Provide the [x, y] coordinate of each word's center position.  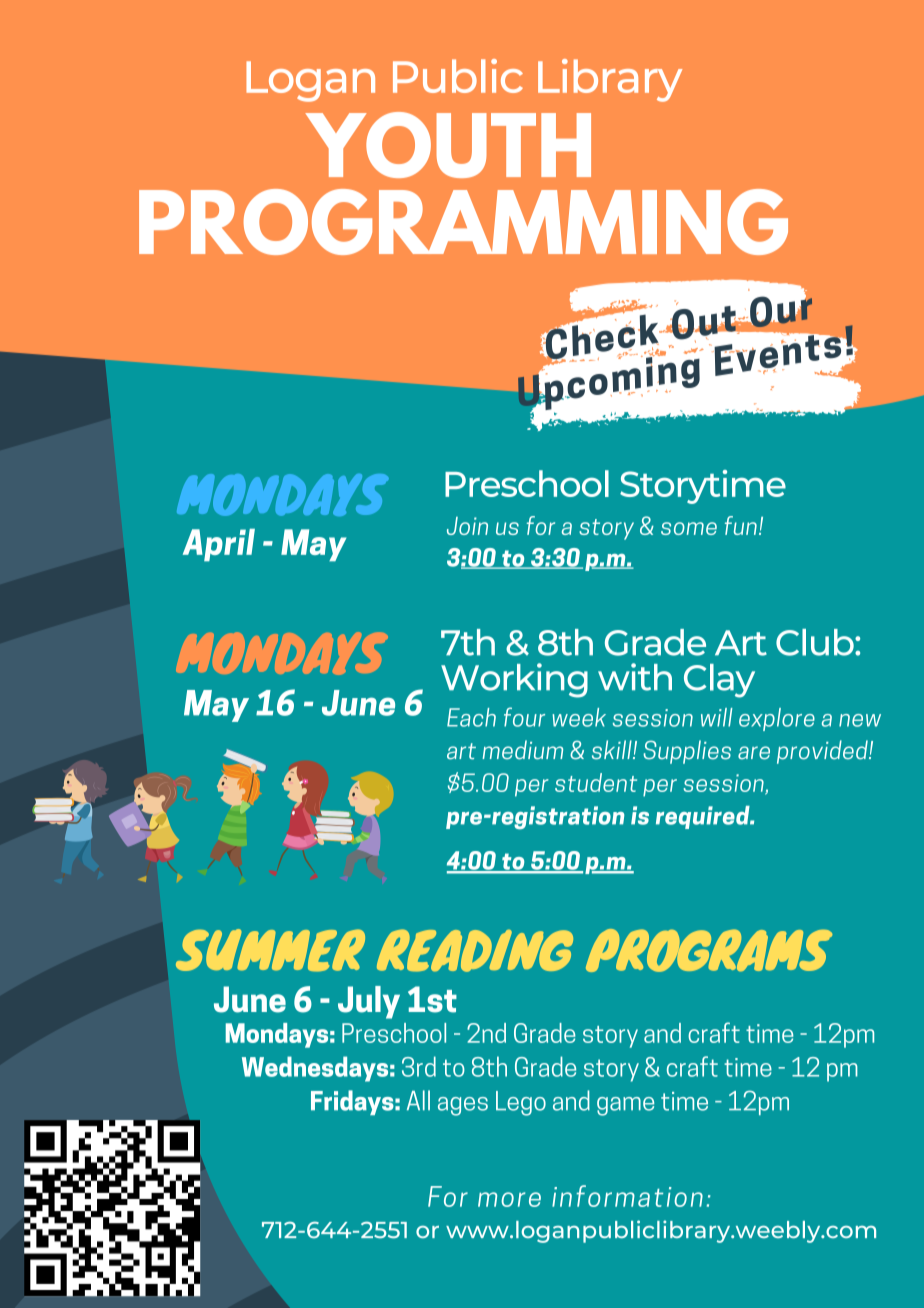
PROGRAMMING [463, 222]
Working [514, 680]
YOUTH [448, 145]
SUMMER [270, 950]
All [418, 1100]
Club [816, 642]
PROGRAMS [709, 950]
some [689, 528]
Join [467, 526]
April [219, 545]
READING [475, 950]
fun [741, 525]
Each [471, 717]
